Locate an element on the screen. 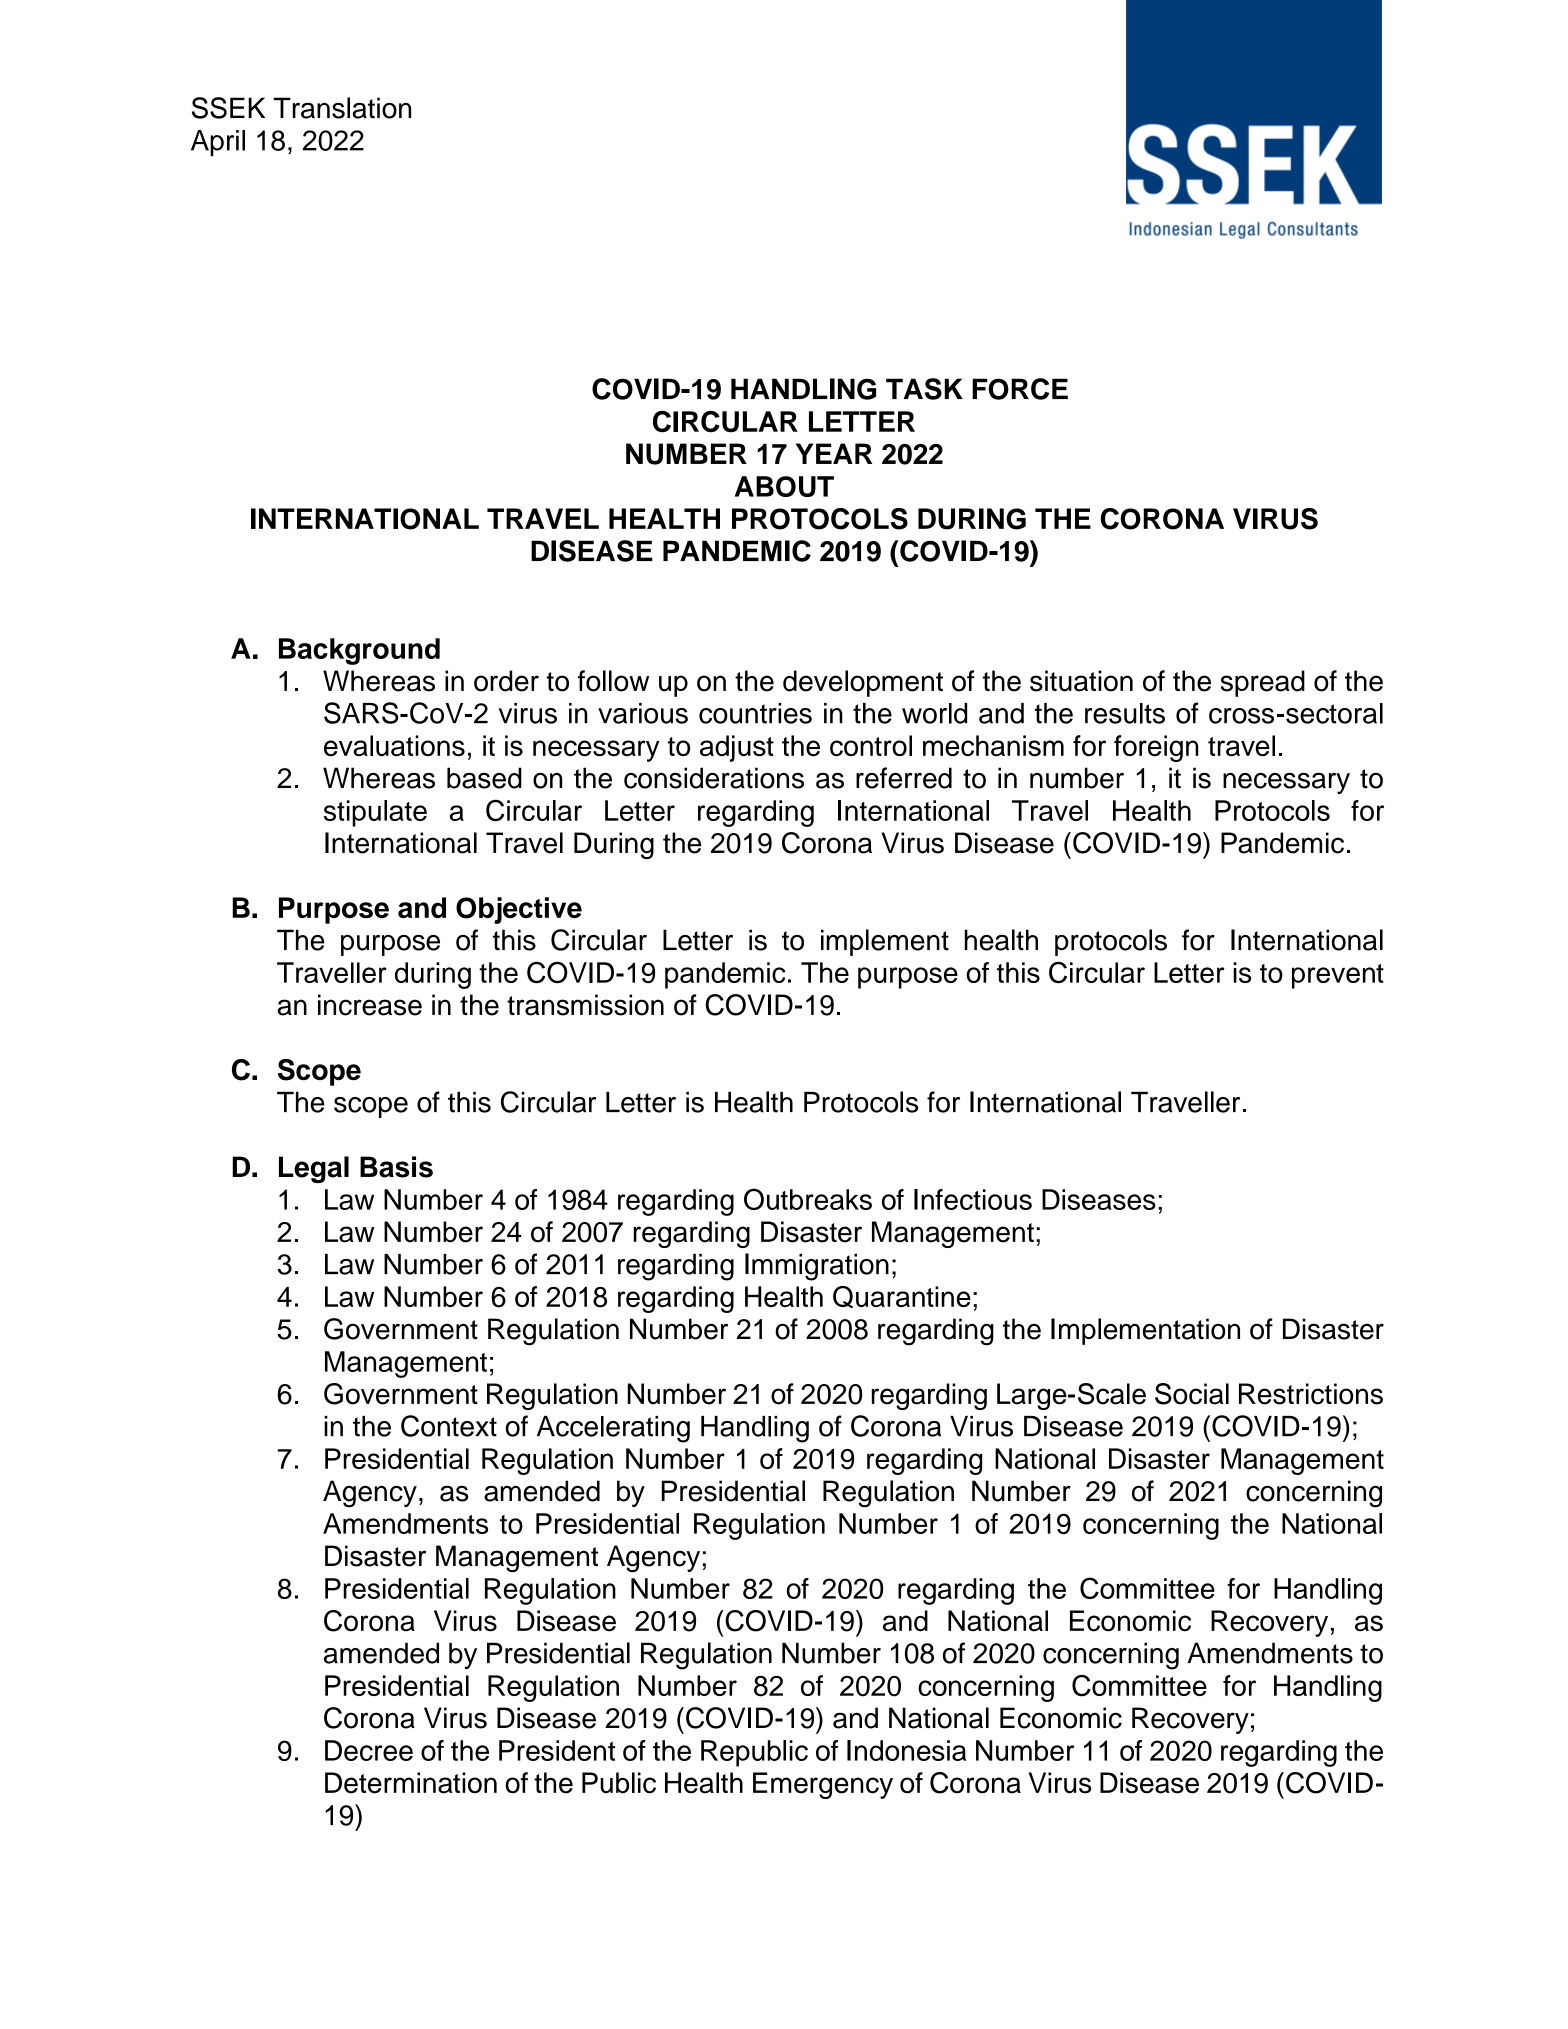  TASK is located at coordinates (924, 389).
